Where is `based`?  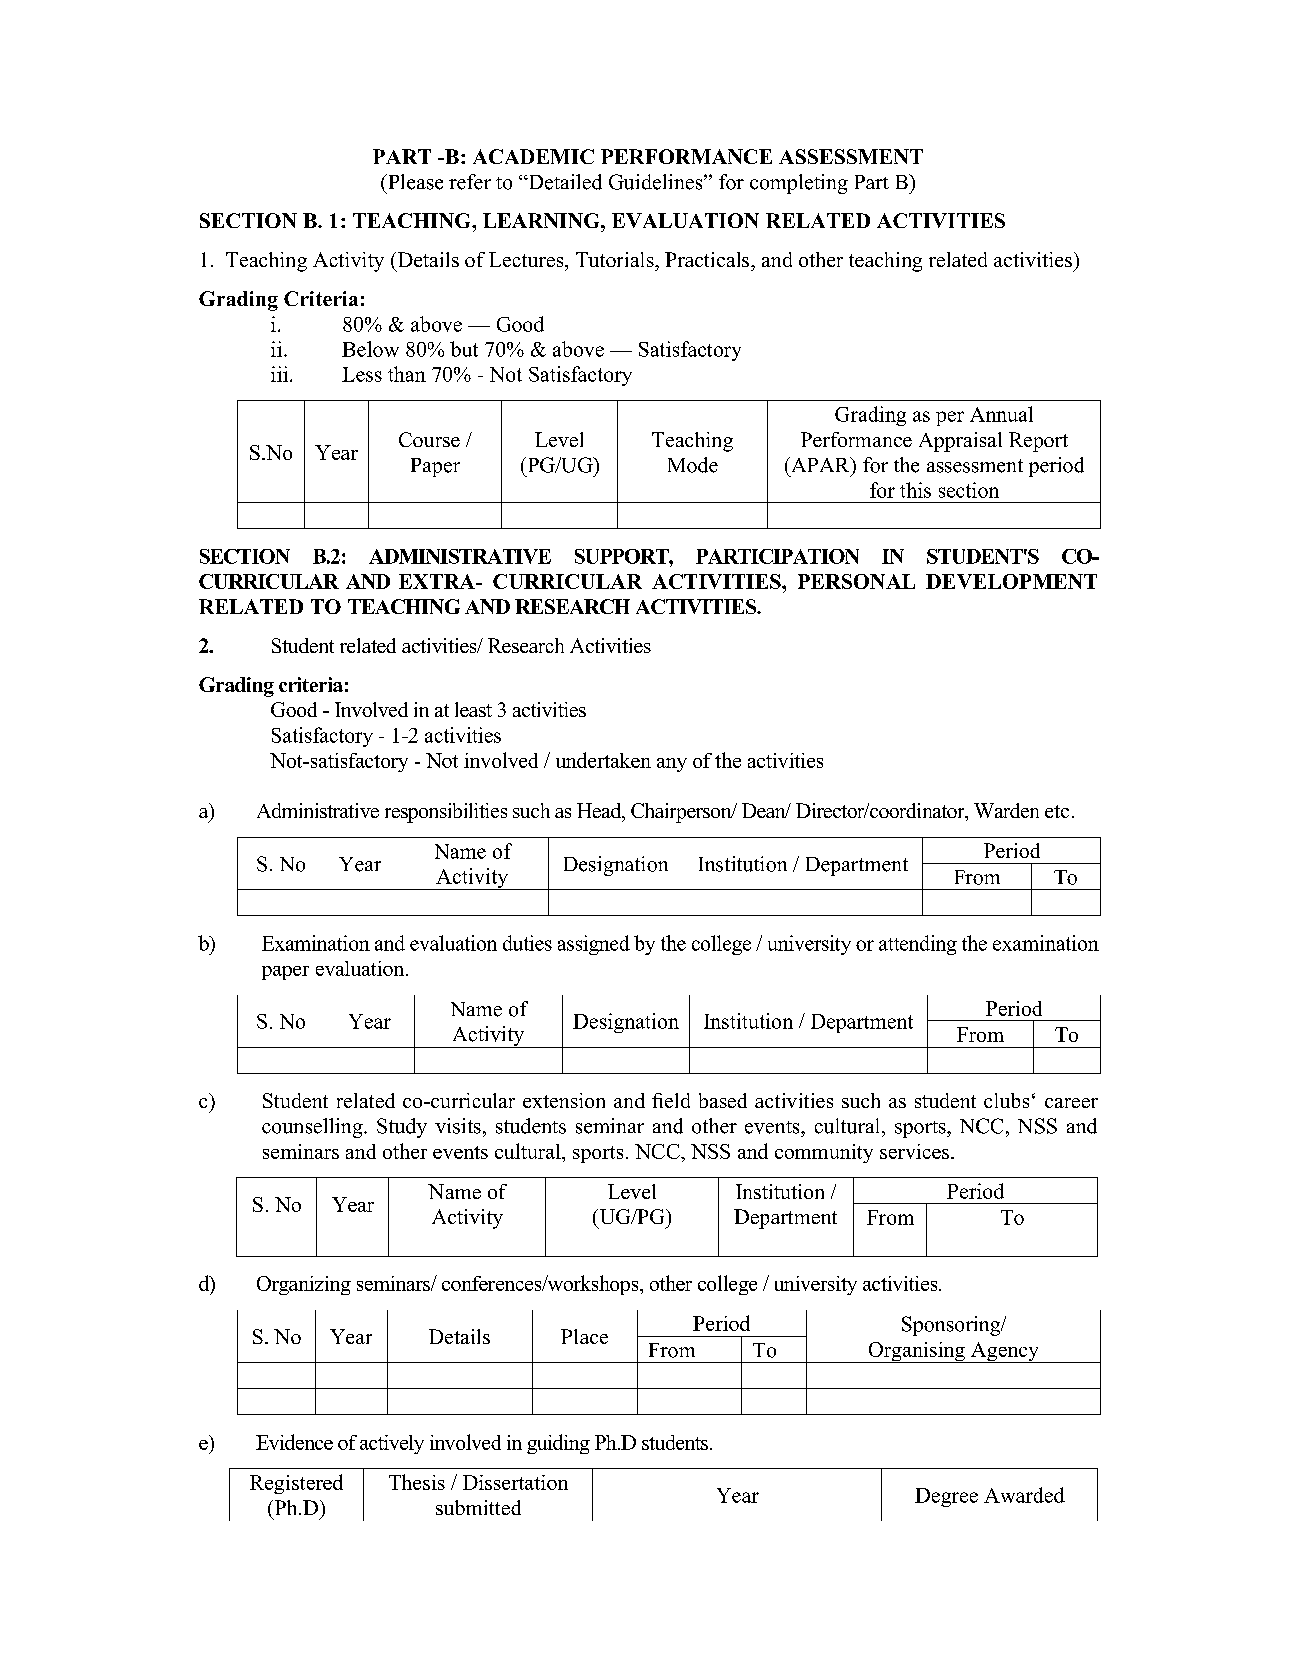 based is located at coordinates (723, 1100).
